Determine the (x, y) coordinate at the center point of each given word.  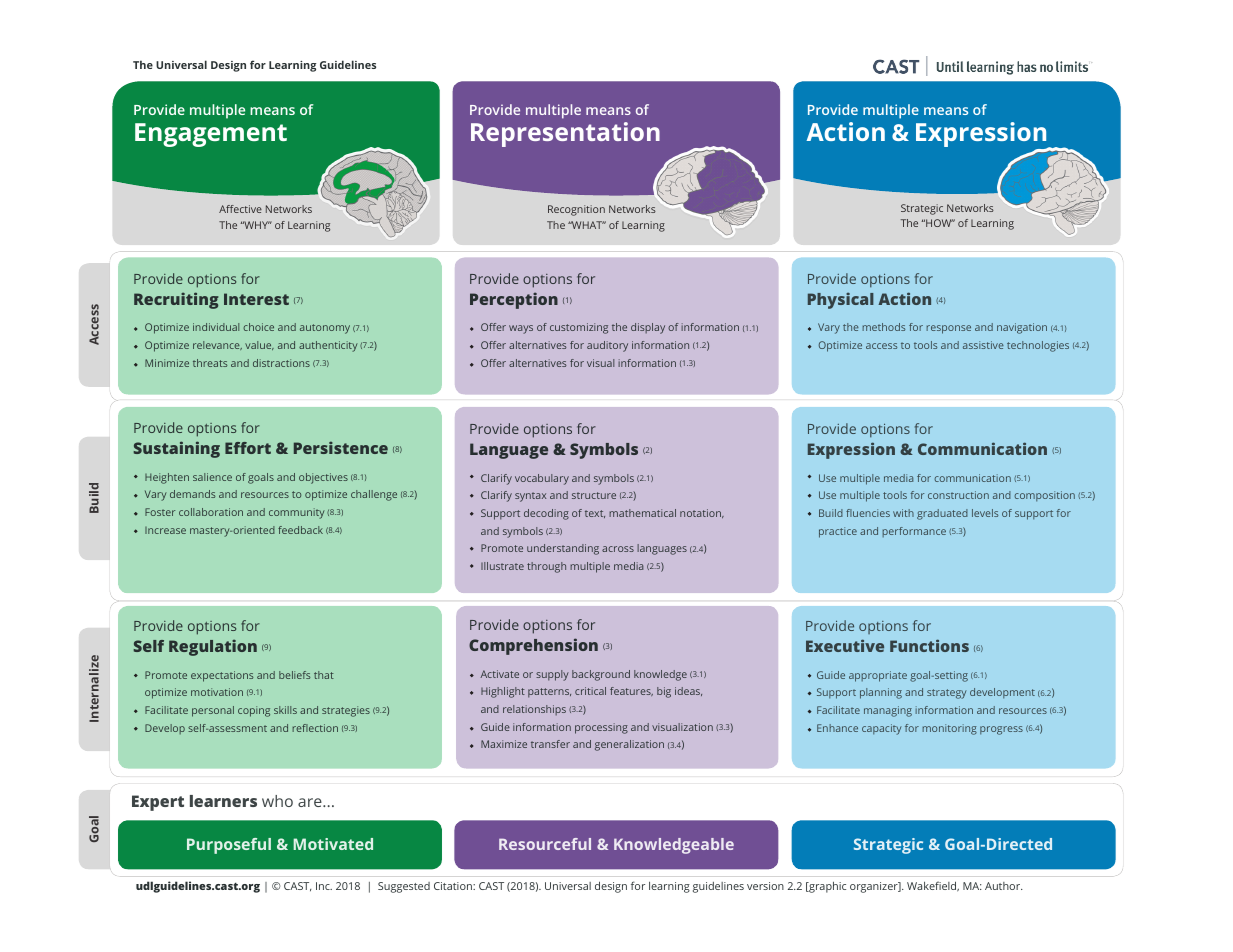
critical (590, 691)
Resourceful (545, 844)
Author (1004, 886)
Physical (841, 300)
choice (258, 327)
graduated (942, 514)
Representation (565, 134)
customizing (579, 328)
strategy (947, 694)
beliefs (294, 675)
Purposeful (229, 846)
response (948, 329)
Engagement (211, 135)
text (595, 514)
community (297, 513)
